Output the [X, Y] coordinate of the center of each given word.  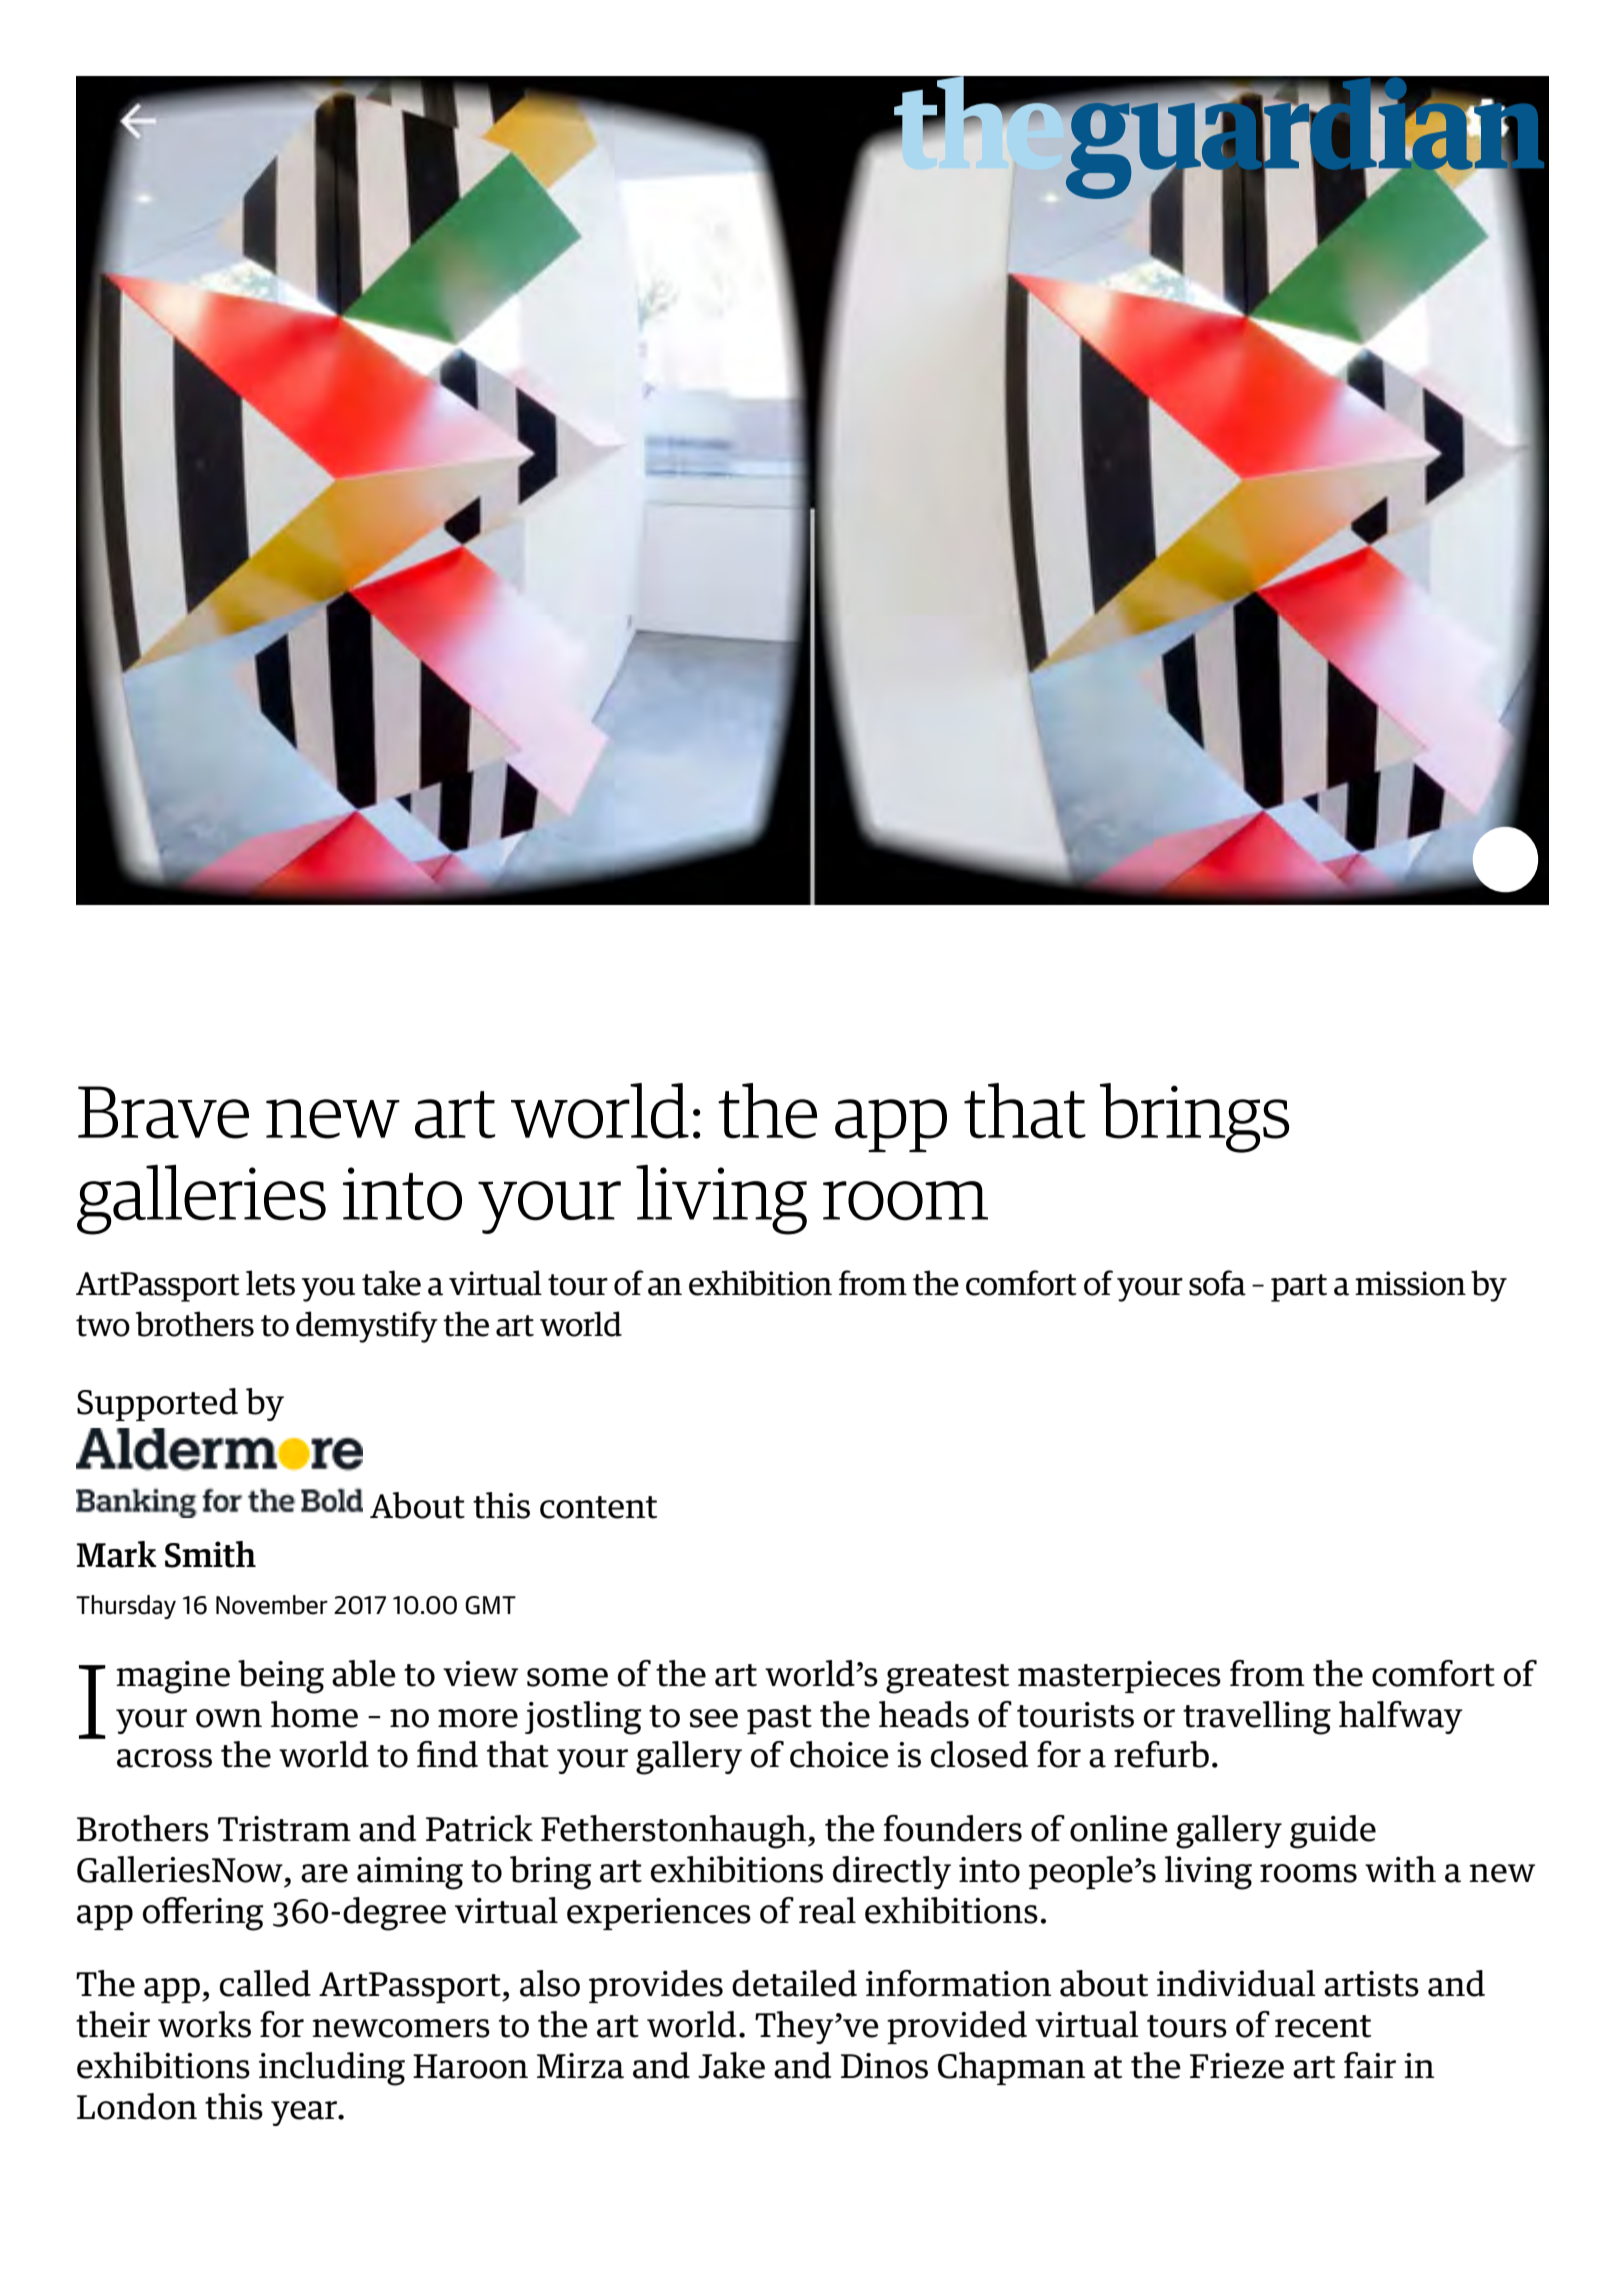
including [332, 2069]
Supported [157, 1404]
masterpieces [1119, 1677]
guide [1333, 1832]
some [567, 1677]
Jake [731, 2065]
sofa [1217, 1283]
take [391, 1283]
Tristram [284, 1829]
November [272, 1605]
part [1299, 1288]
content [598, 1507]
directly [892, 1872]
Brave [163, 1112]
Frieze [1237, 2066]
